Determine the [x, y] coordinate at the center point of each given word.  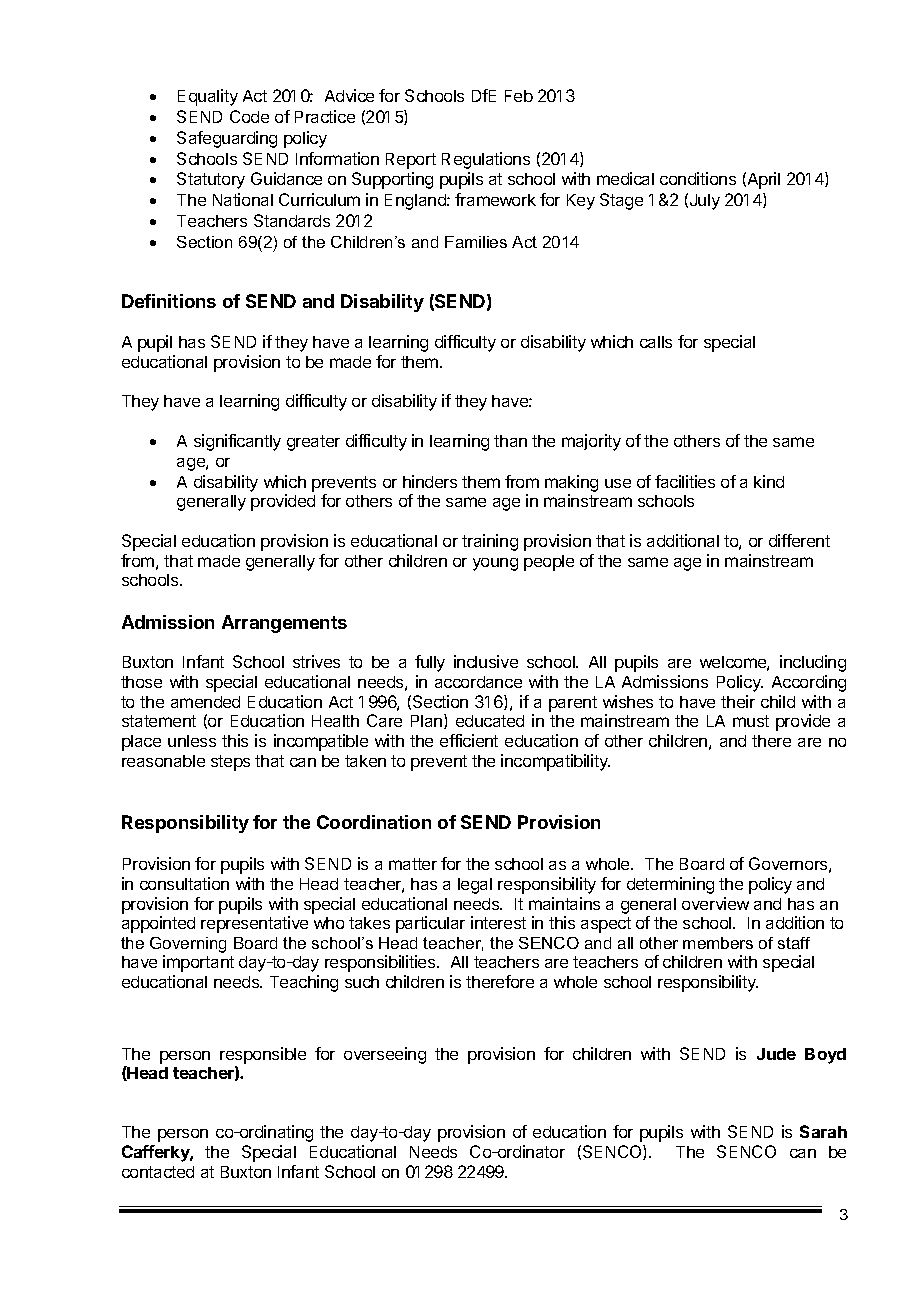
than [510, 441]
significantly [237, 442]
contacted [158, 1172]
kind [769, 481]
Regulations [486, 160]
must [751, 721]
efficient [469, 740]
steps [230, 763]
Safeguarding [227, 139]
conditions [698, 178]
